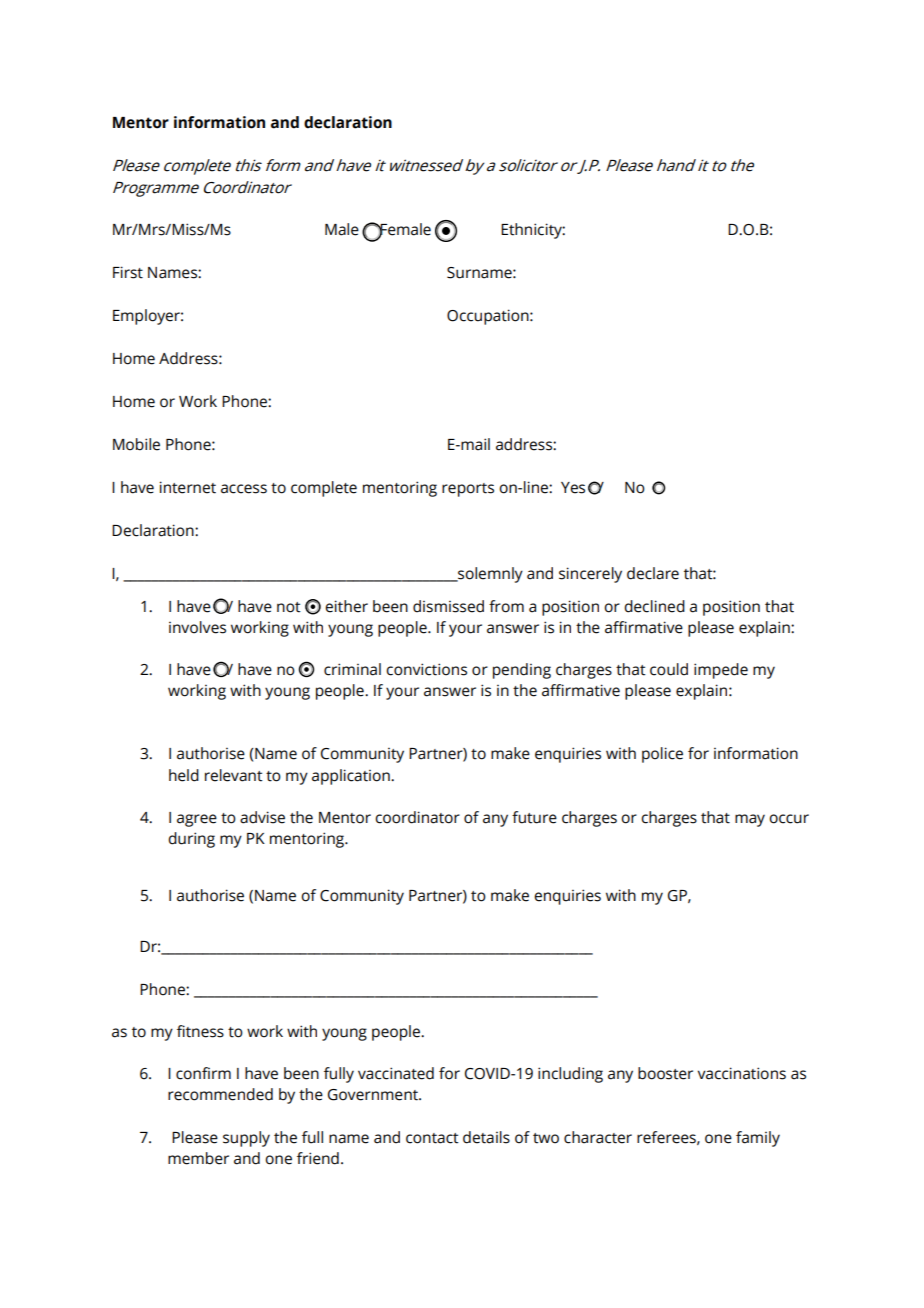 The height and width of the document is (1308, 924). Describe the element at coordinates (468, 490) in the document. I see `reports` at that location.
